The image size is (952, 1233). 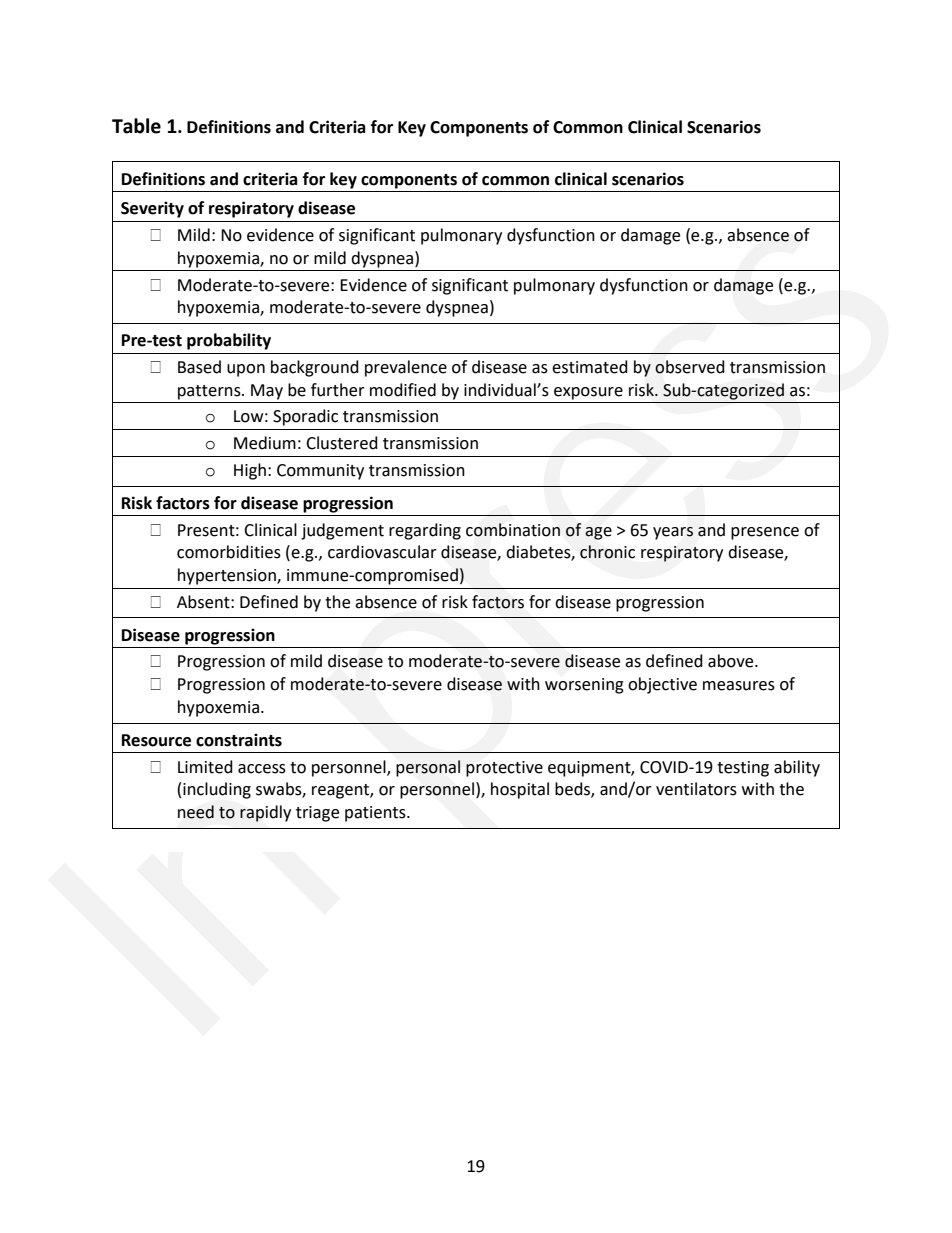 I want to click on Based, so click(x=199, y=367).
